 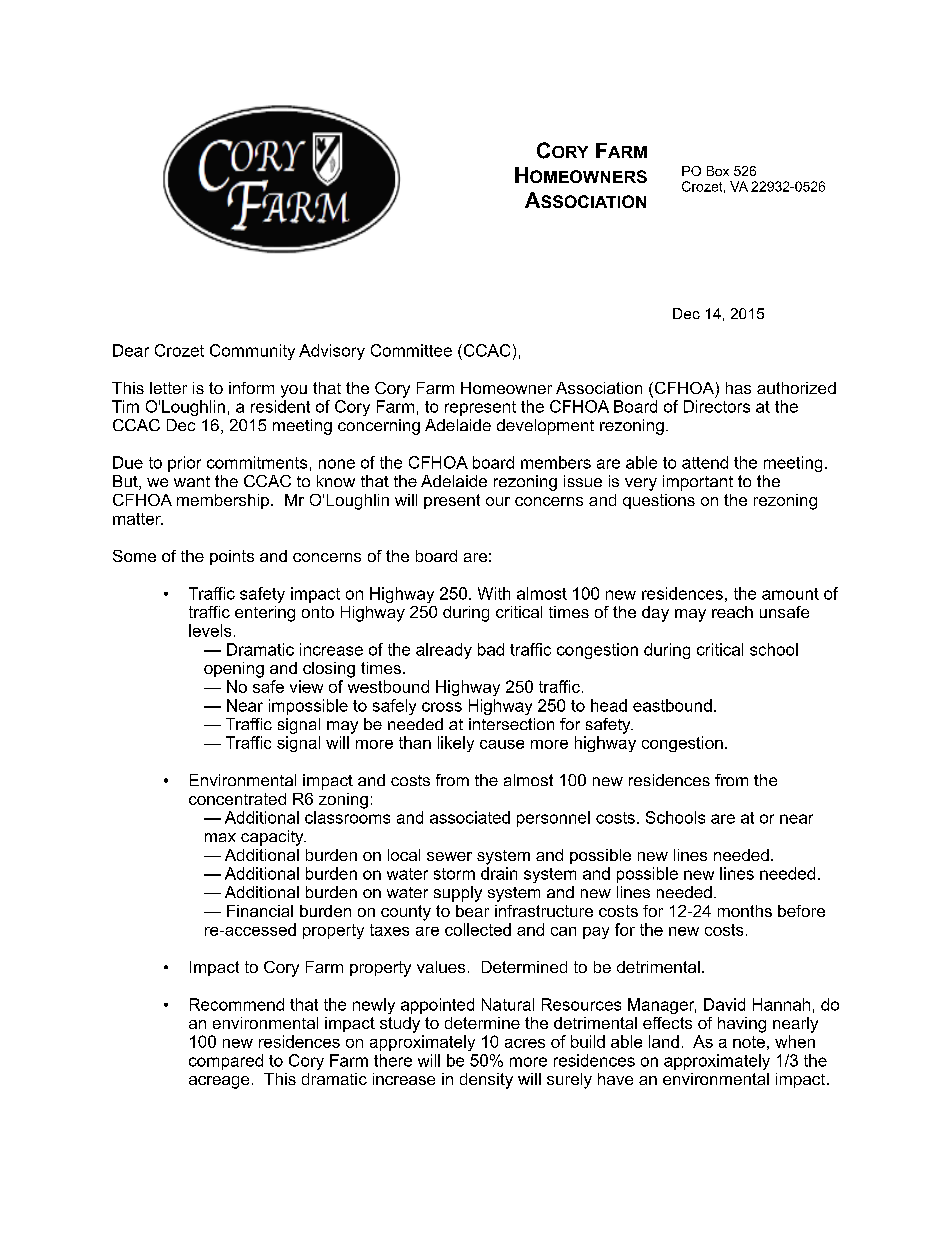 I want to click on supply, so click(x=458, y=894).
